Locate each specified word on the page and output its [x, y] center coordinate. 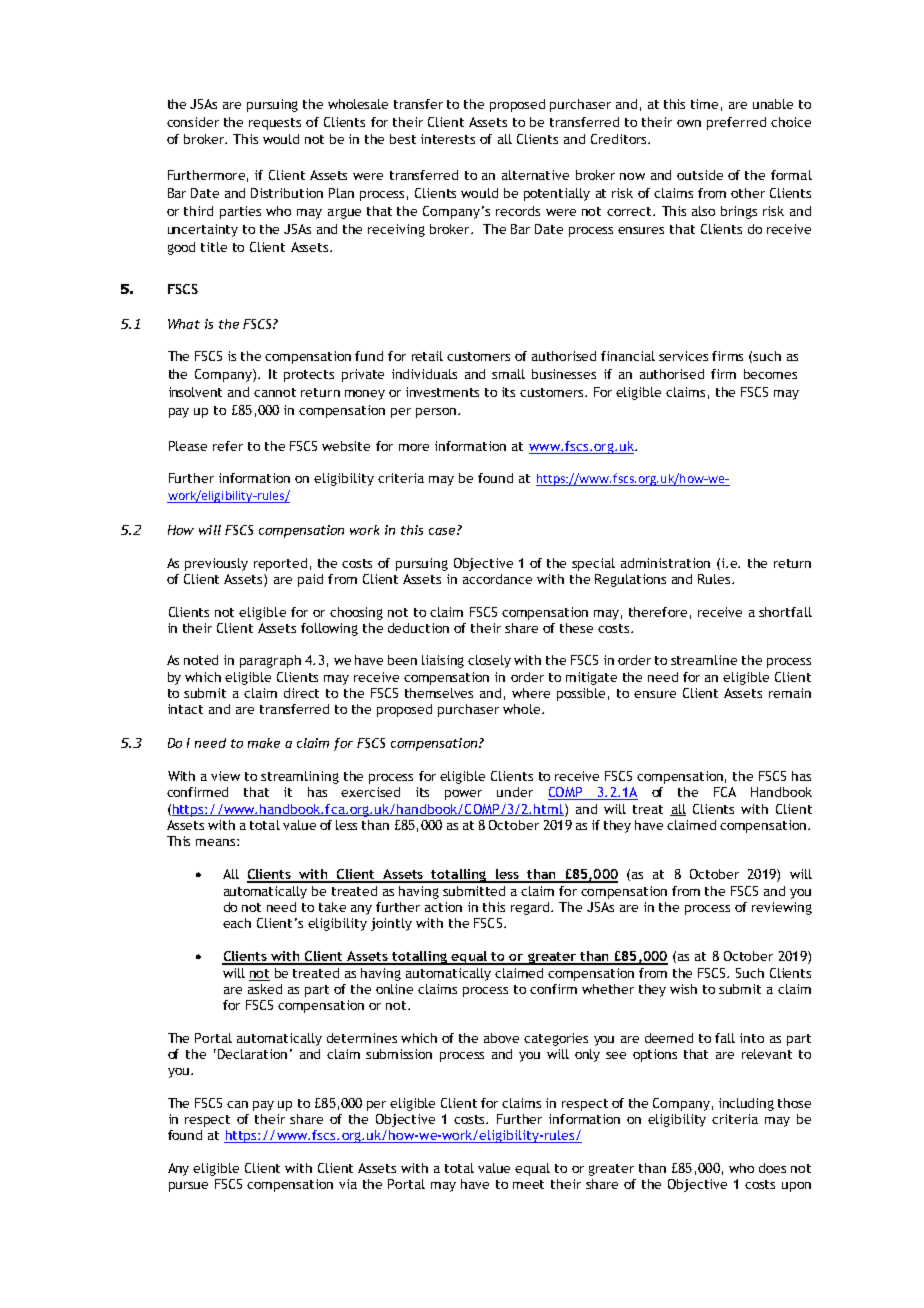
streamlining [300, 777]
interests [448, 139]
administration [665, 563]
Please [188, 446]
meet [528, 1184]
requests [275, 124]
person [437, 413]
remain [790, 693]
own [689, 123]
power [463, 795]
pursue [188, 1187]
